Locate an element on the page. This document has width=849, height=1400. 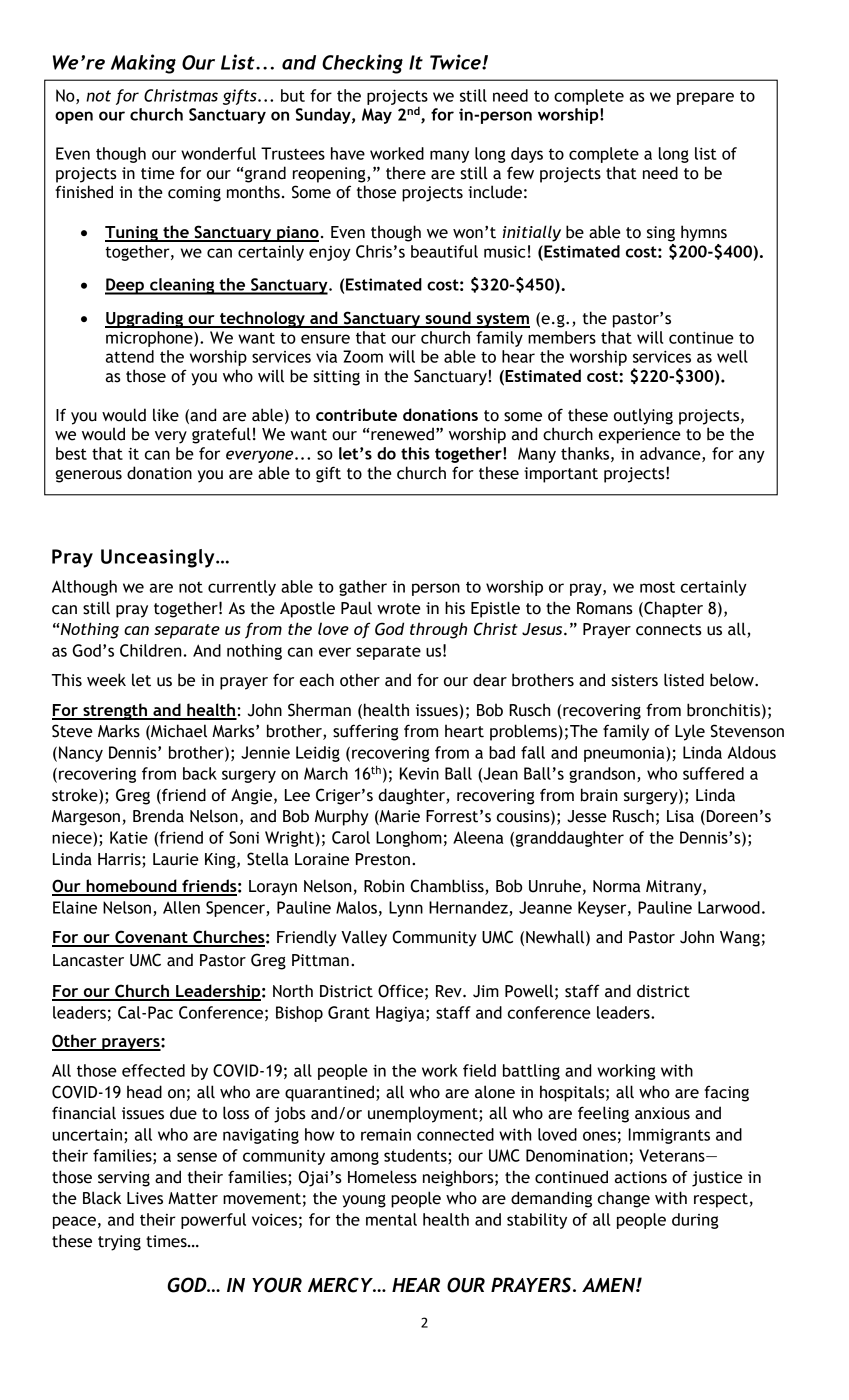
May is located at coordinates (377, 116).
